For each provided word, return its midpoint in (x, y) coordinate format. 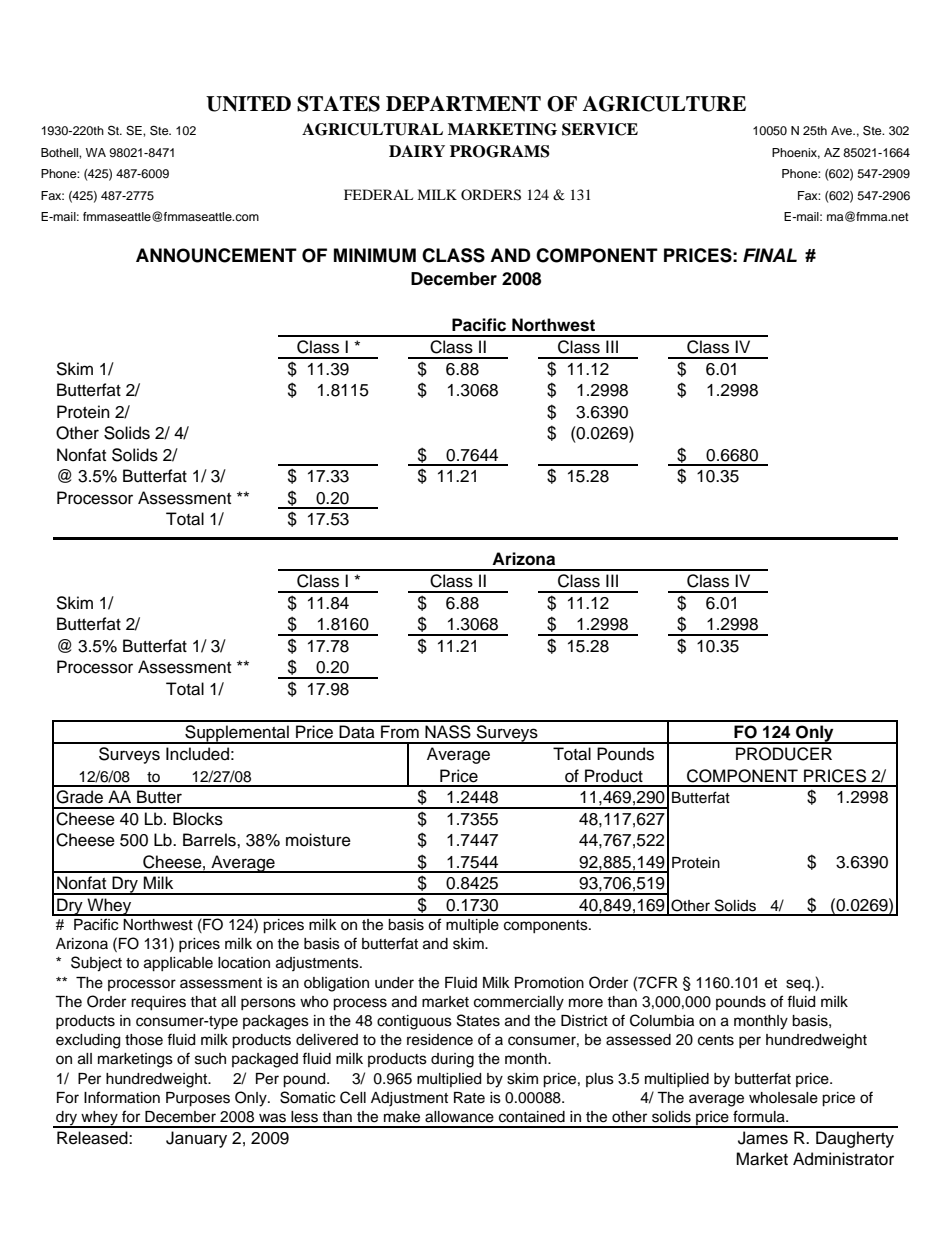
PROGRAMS (500, 151)
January (196, 1139)
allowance (459, 1117)
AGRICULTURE (664, 104)
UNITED (248, 104)
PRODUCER (784, 754)
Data (357, 732)
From (400, 732)
